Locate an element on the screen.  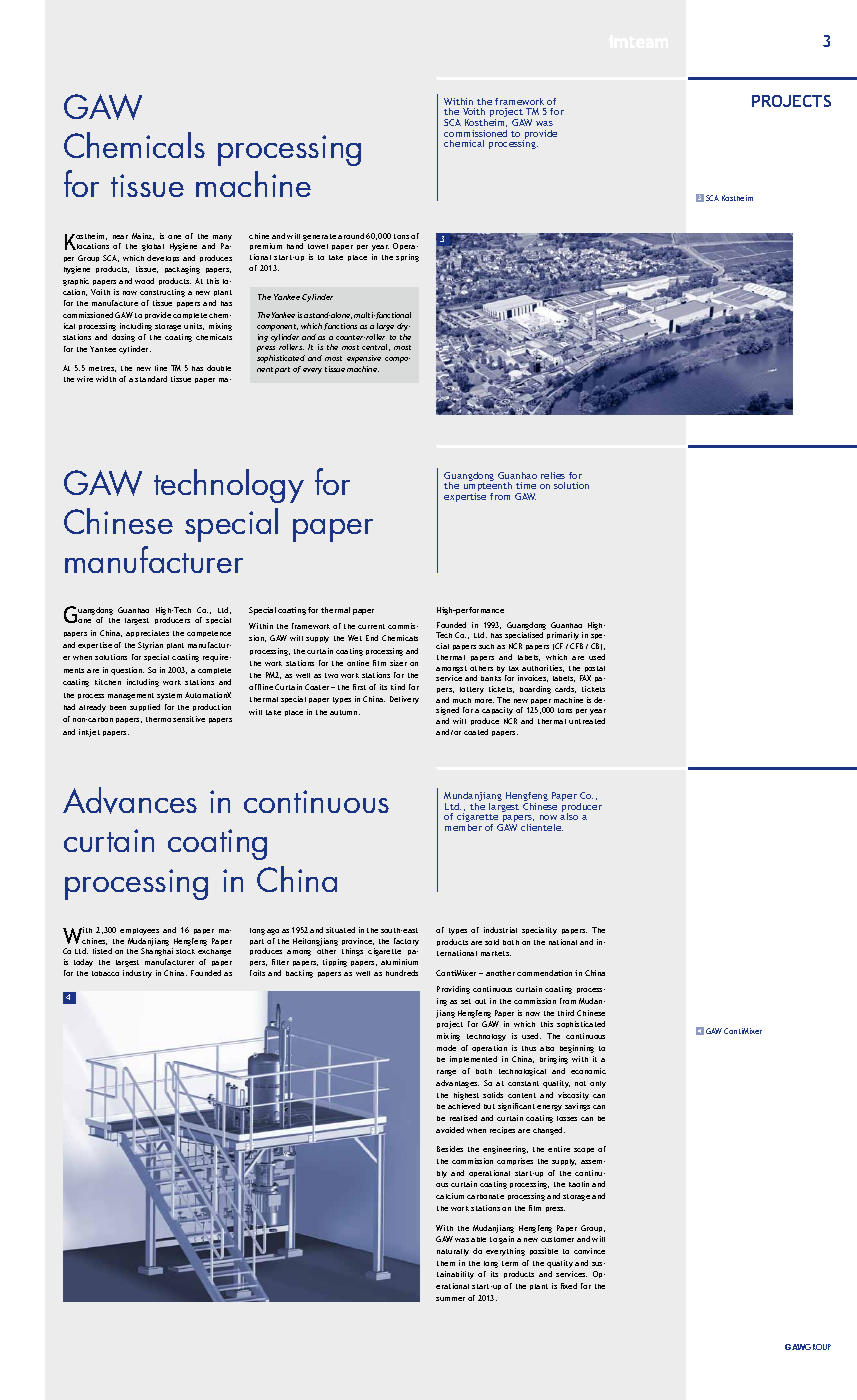
industry is located at coordinates (137, 974).
